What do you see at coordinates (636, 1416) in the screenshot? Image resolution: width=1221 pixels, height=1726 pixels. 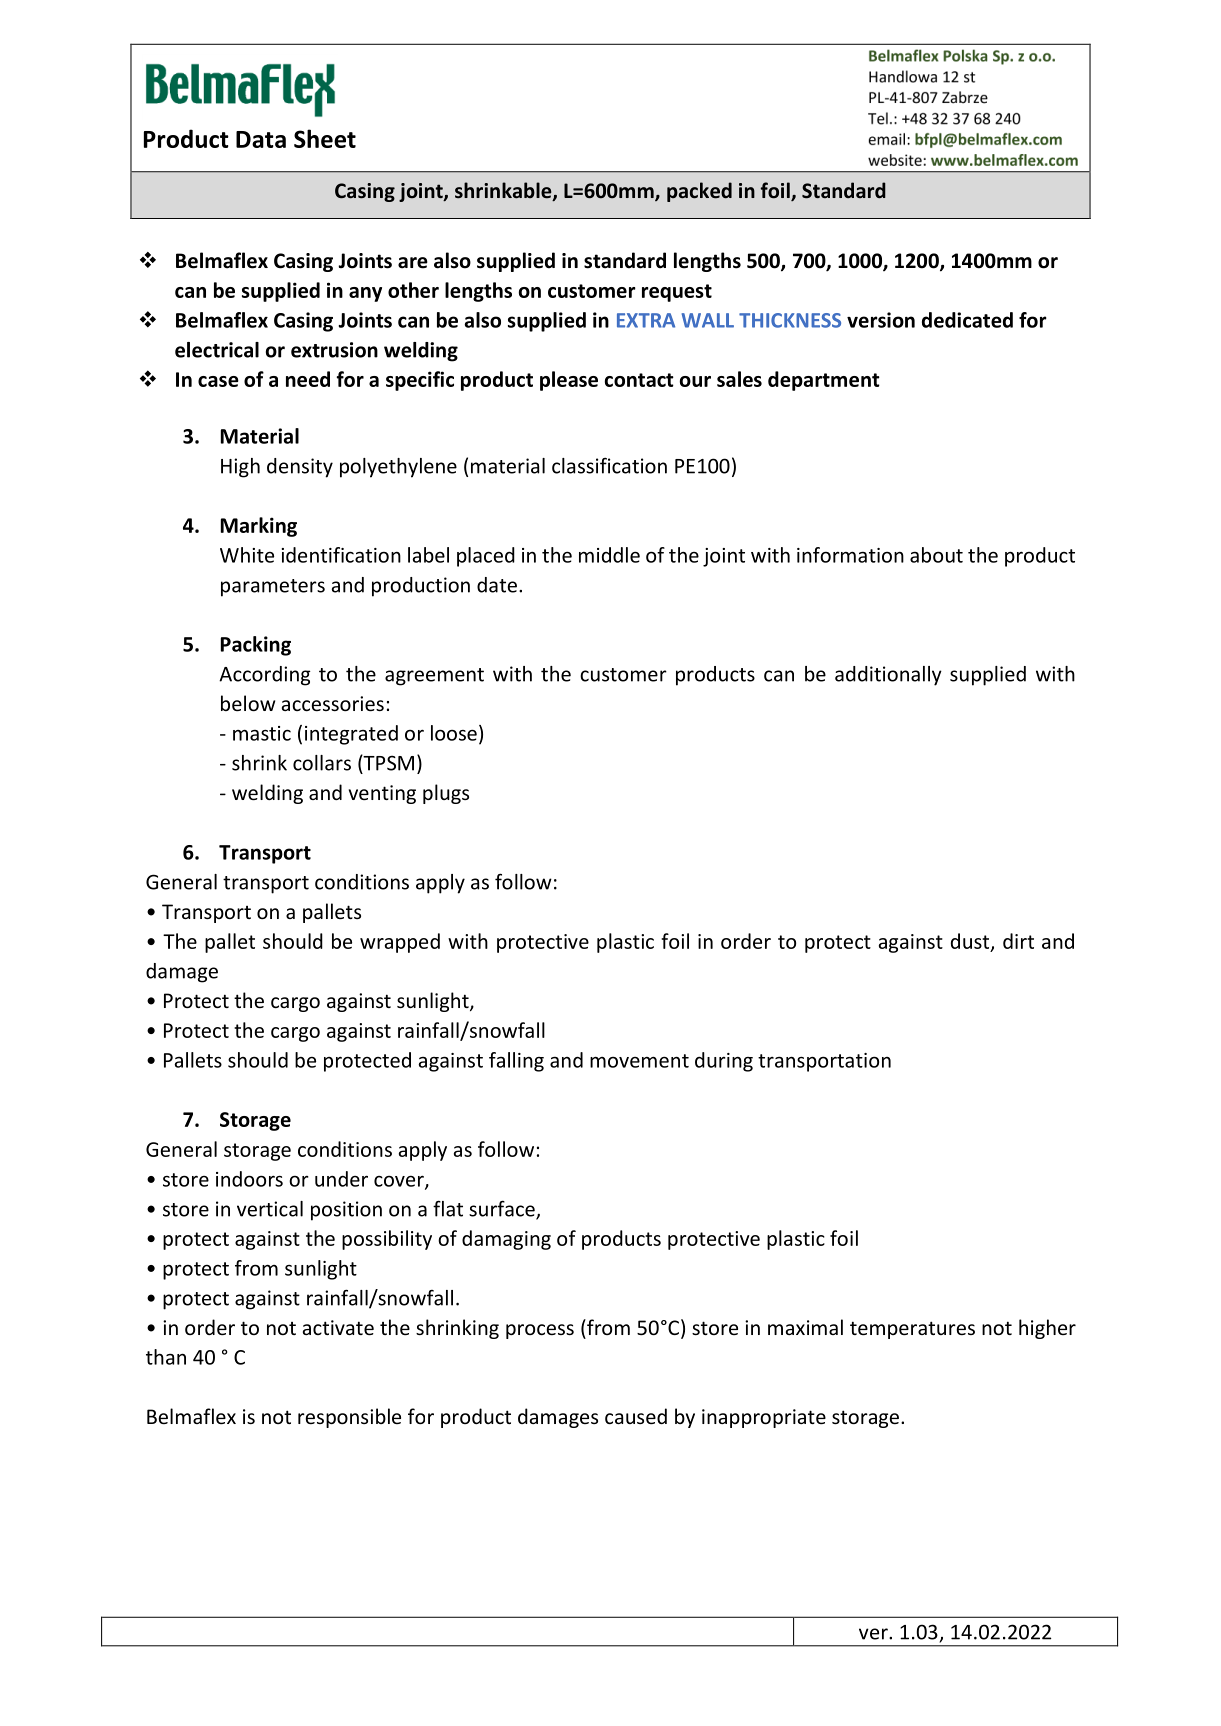 I see `caused` at bounding box center [636, 1416].
